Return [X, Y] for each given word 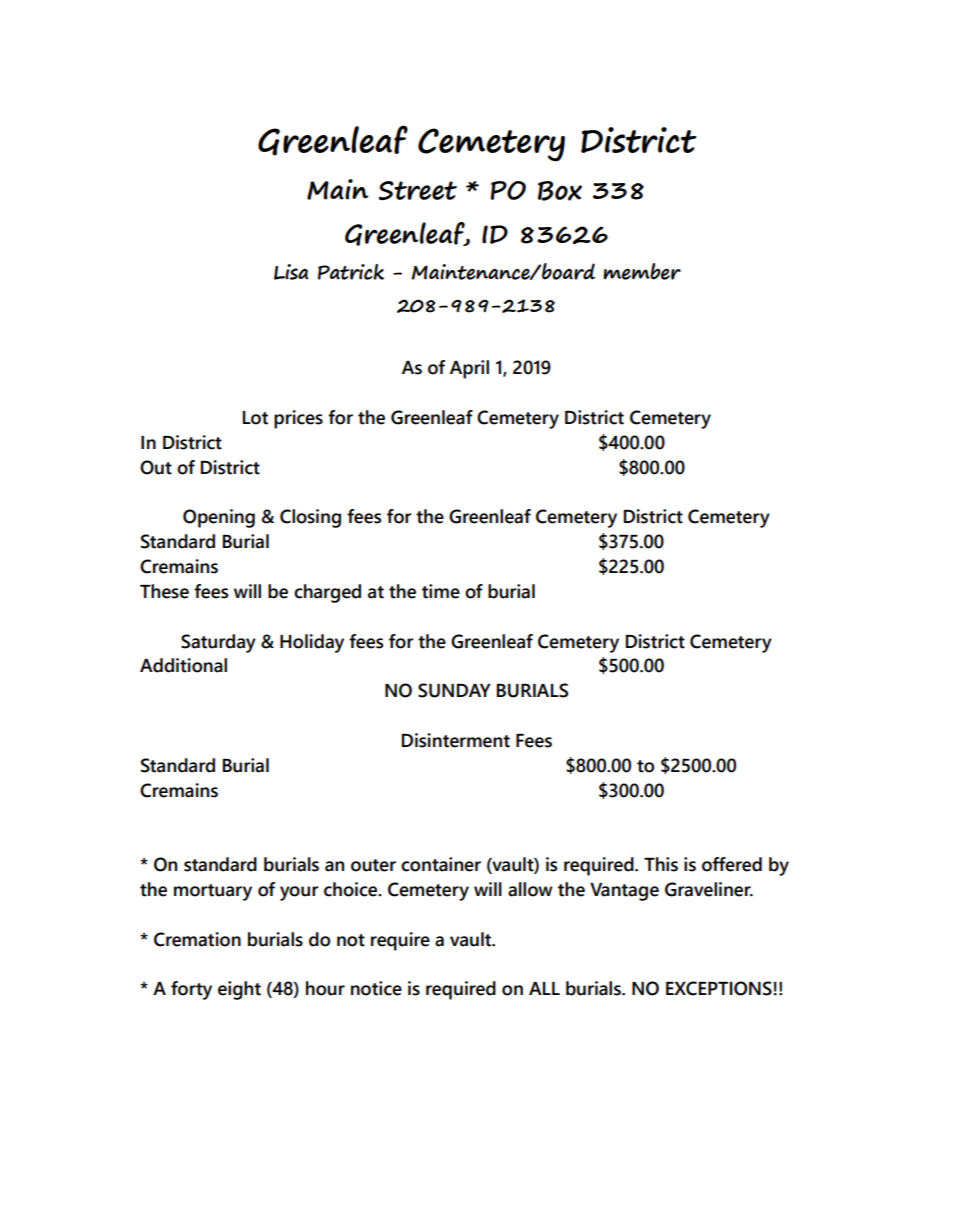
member [642, 271]
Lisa [291, 272]
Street [418, 190]
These [164, 591]
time [441, 591]
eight [239, 990]
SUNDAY [454, 690]
